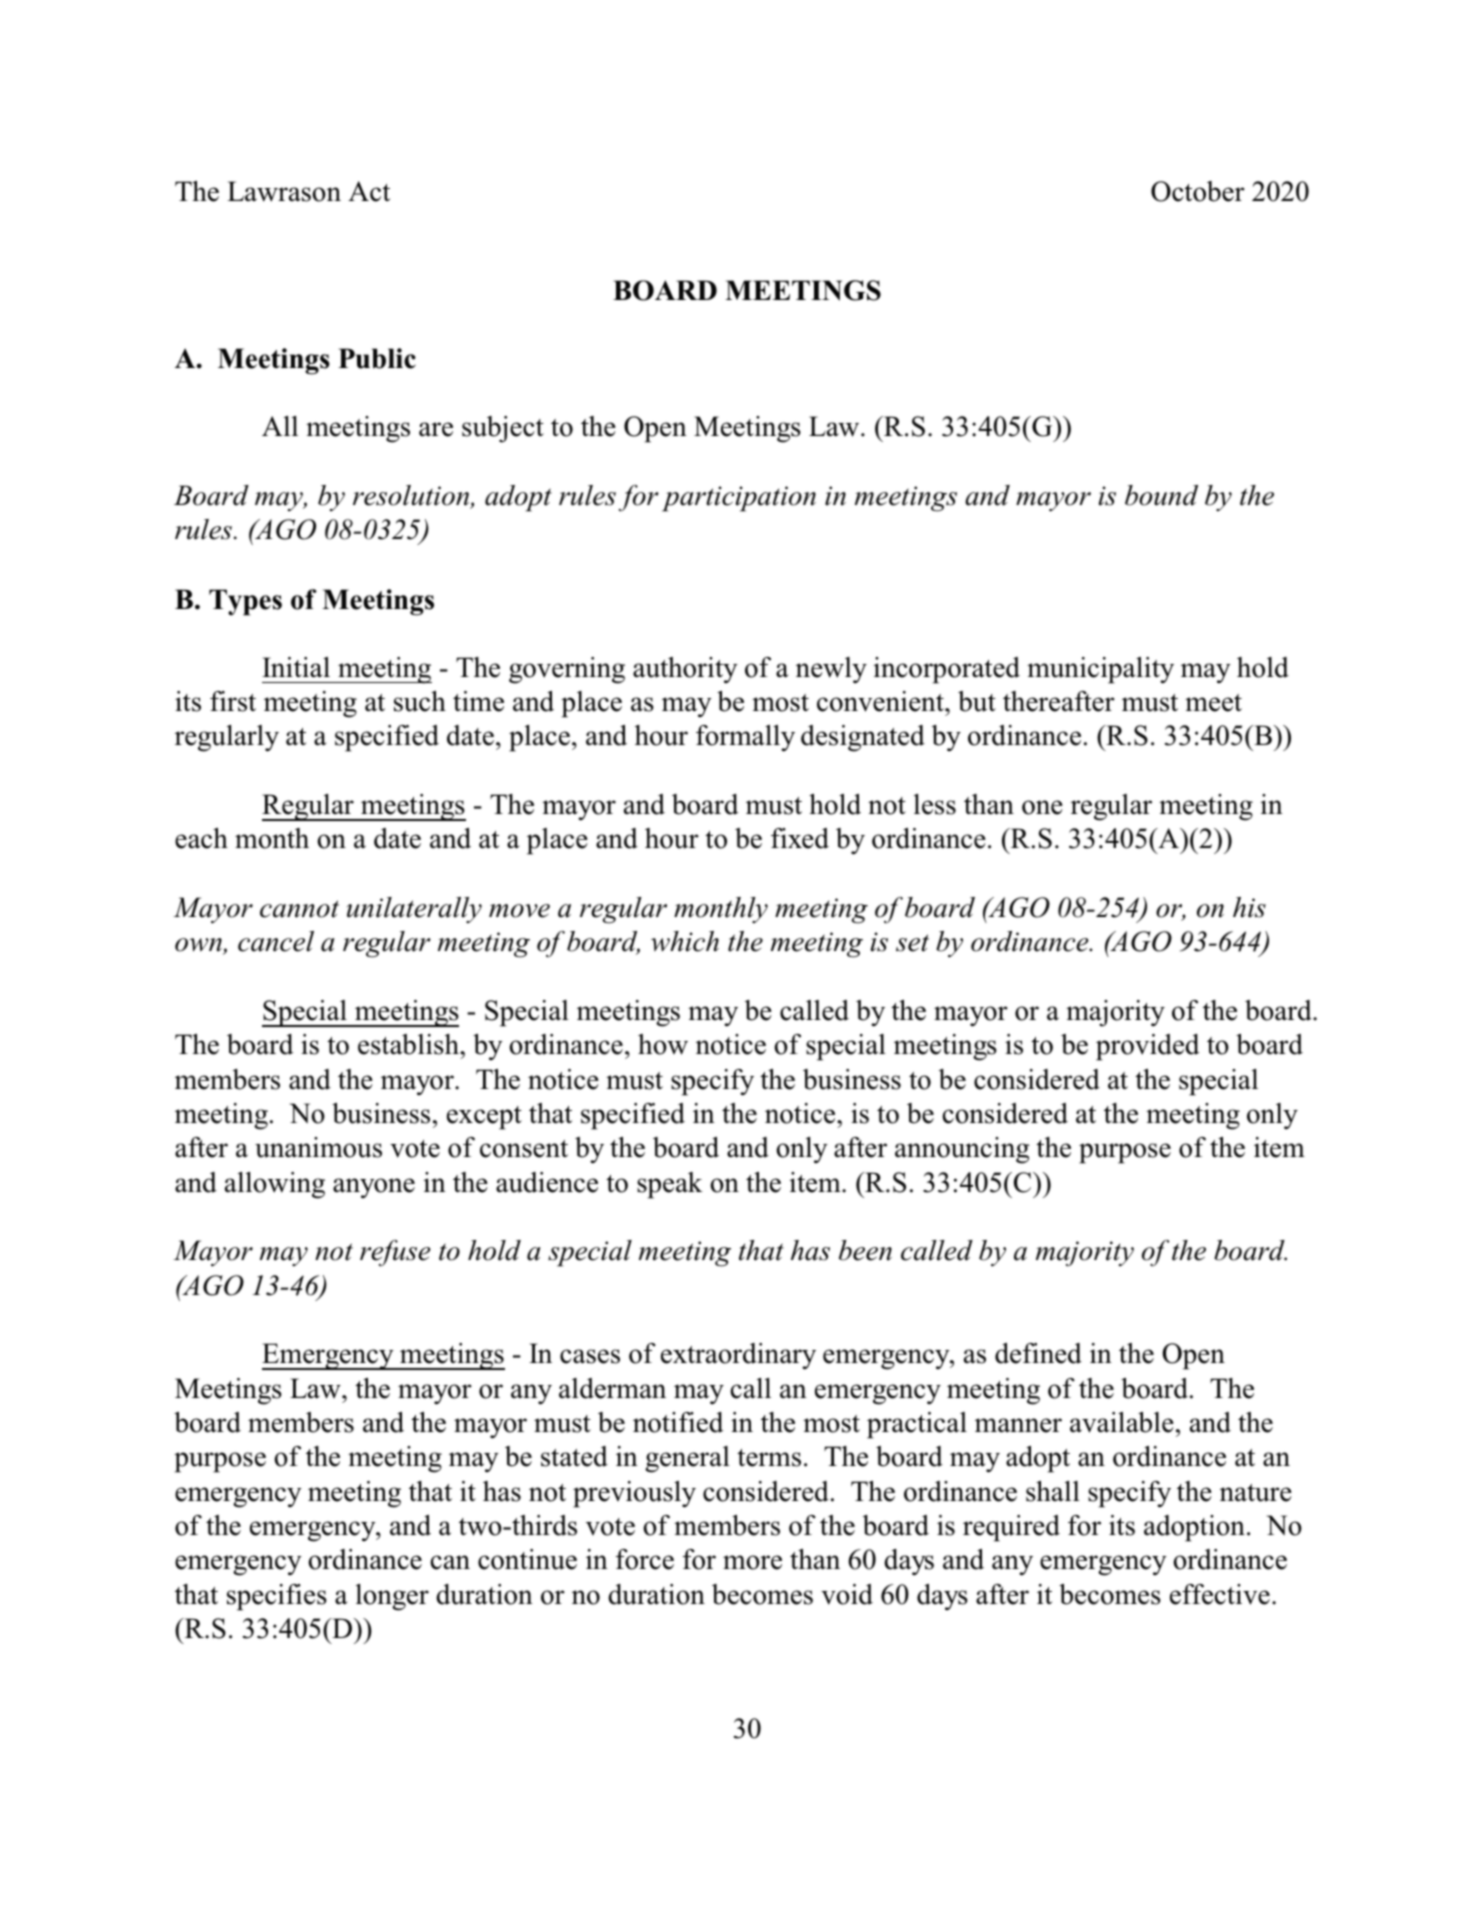 Image resolution: width=1484 pixels, height=1920 pixels. I want to click on more, so click(752, 1562).
